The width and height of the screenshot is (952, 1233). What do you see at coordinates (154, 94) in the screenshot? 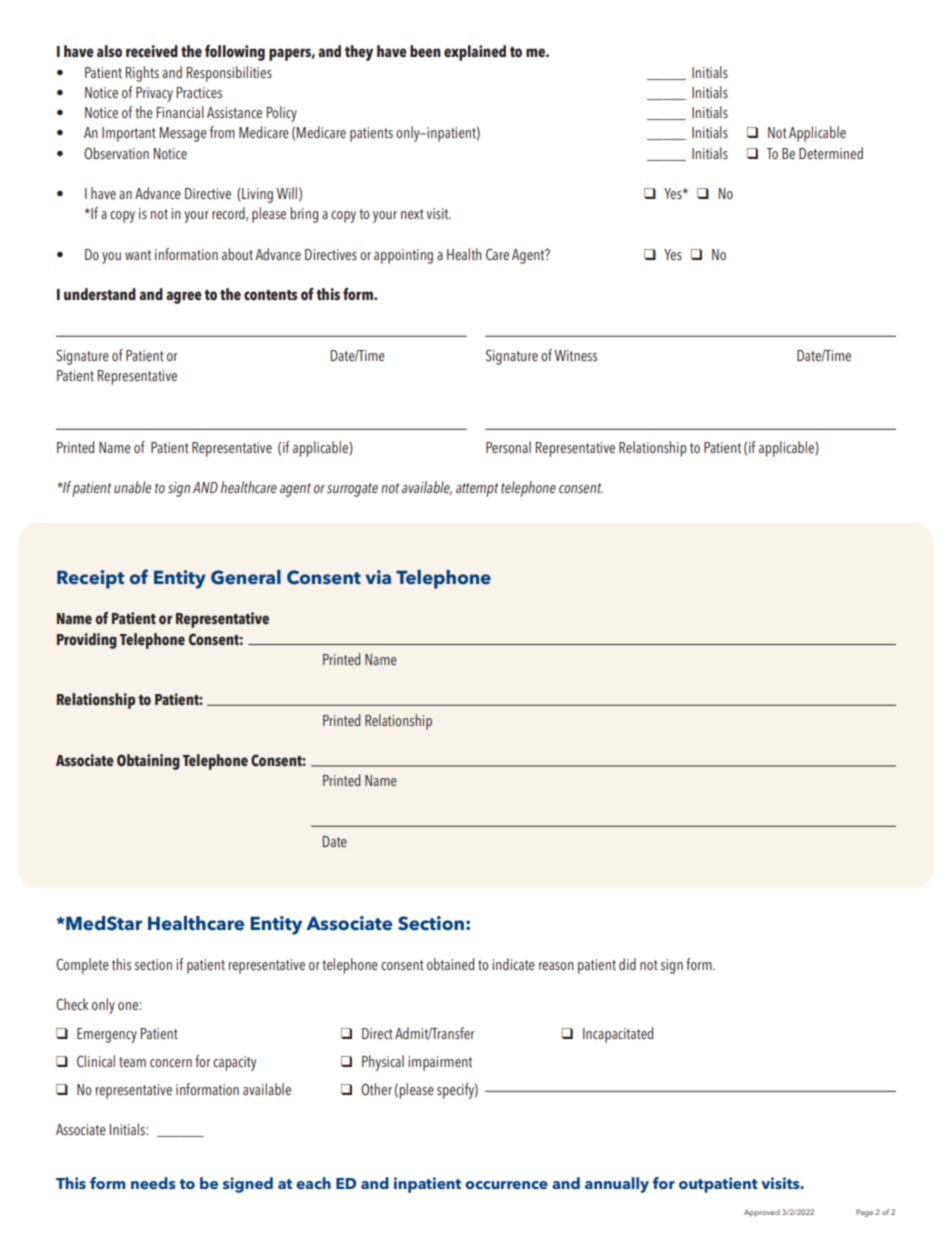
I see `Privacy` at bounding box center [154, 94].
